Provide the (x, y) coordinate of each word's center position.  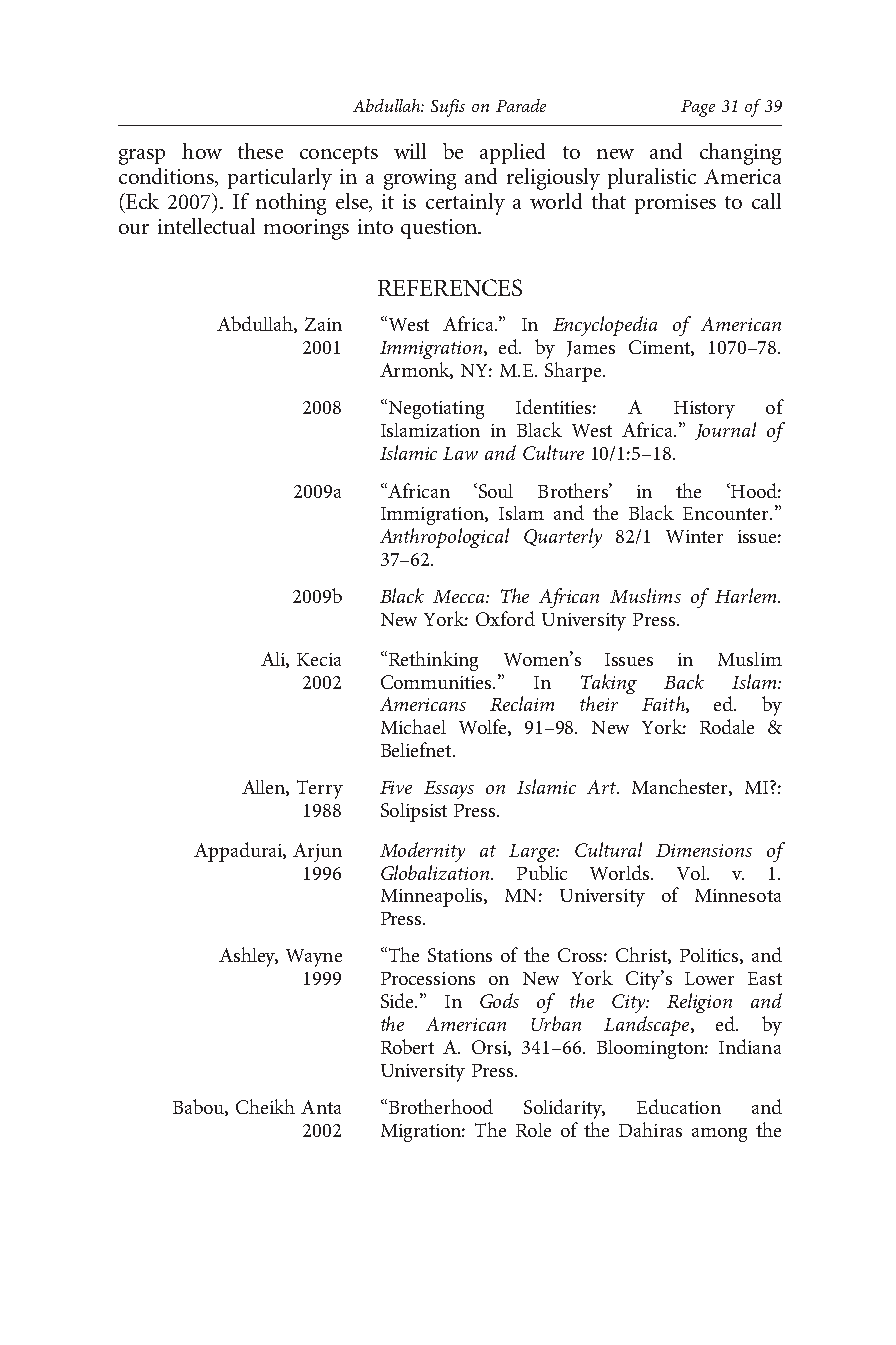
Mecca (460, 596)
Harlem (747, 595)
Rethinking (432, 661)
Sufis (448, 108)
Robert (407, 1046)
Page (698, 108)
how (202, 151)
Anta (321, 1107)
